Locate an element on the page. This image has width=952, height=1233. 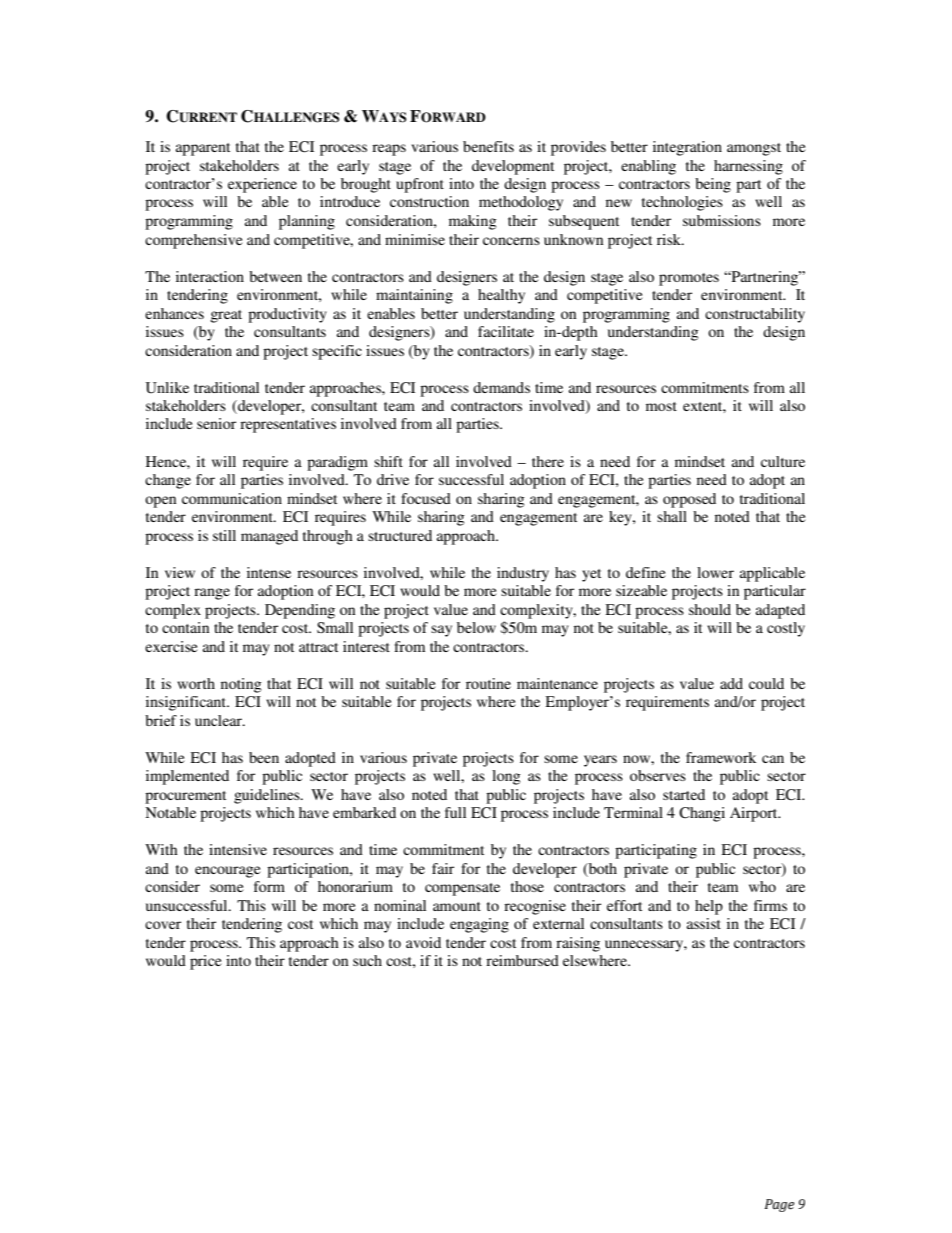
most is located at coordinates (661, 406).
